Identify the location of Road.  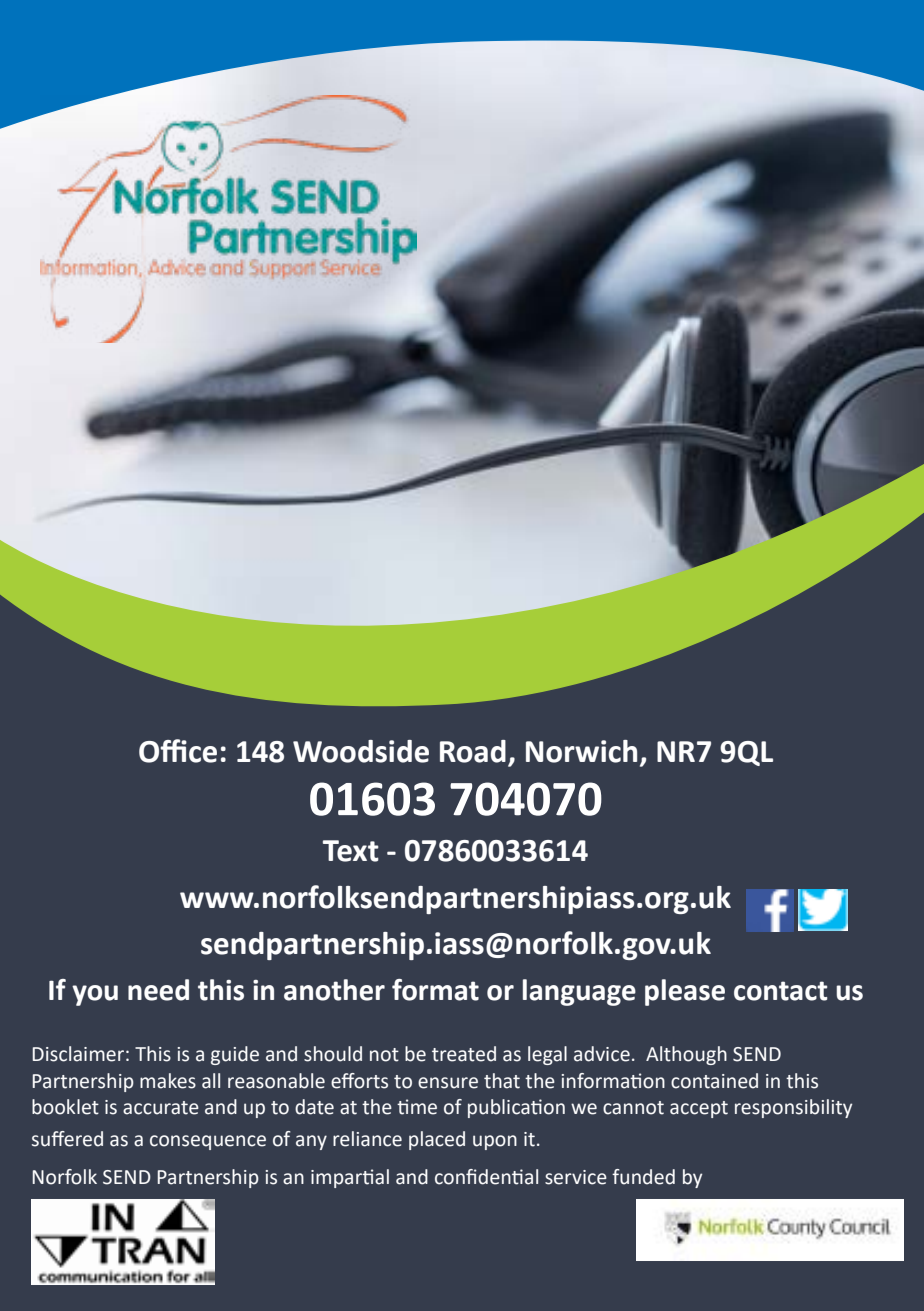
(473, 751).
